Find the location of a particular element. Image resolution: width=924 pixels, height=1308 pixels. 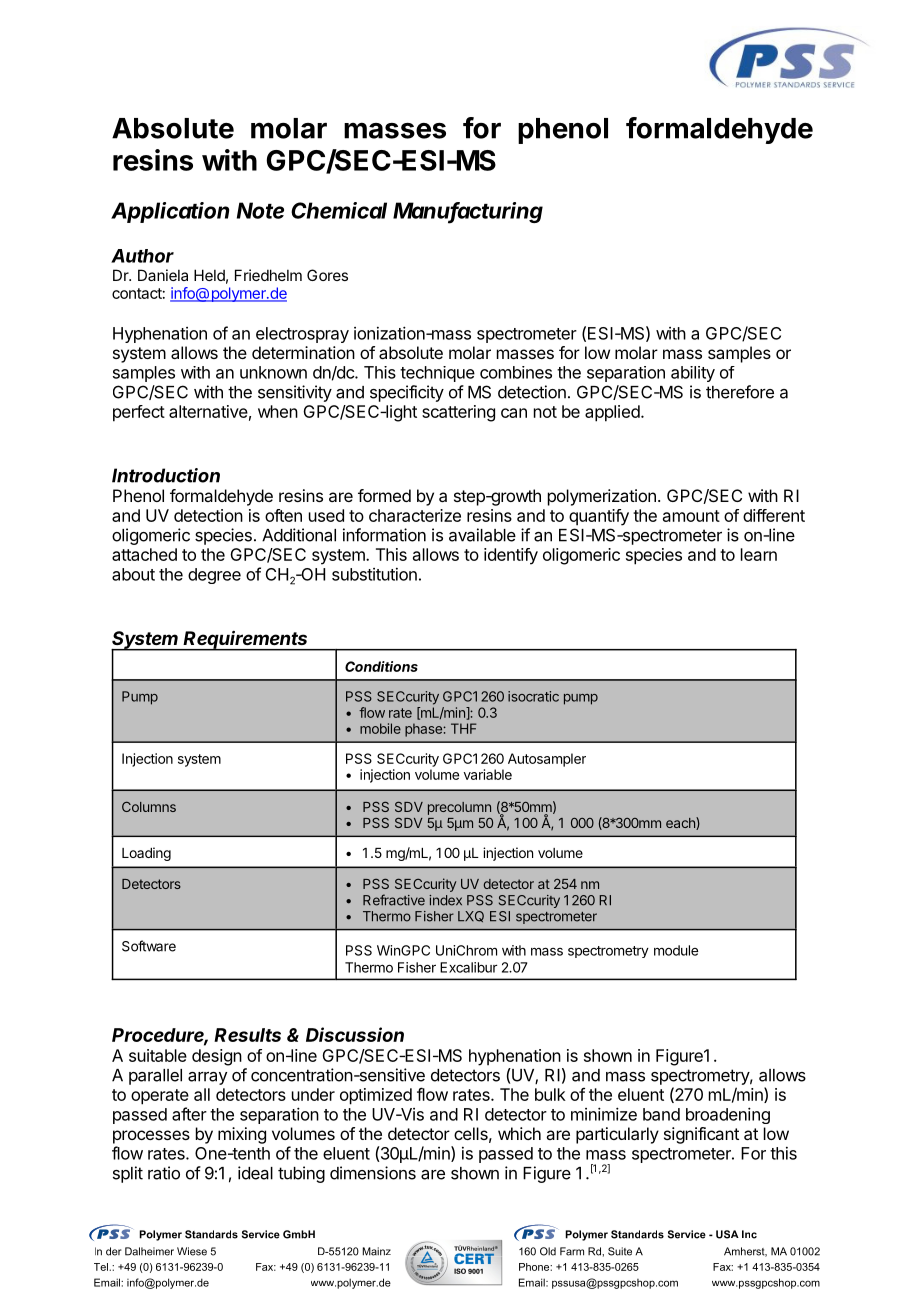

ability is located at coordinates (693, 374).
